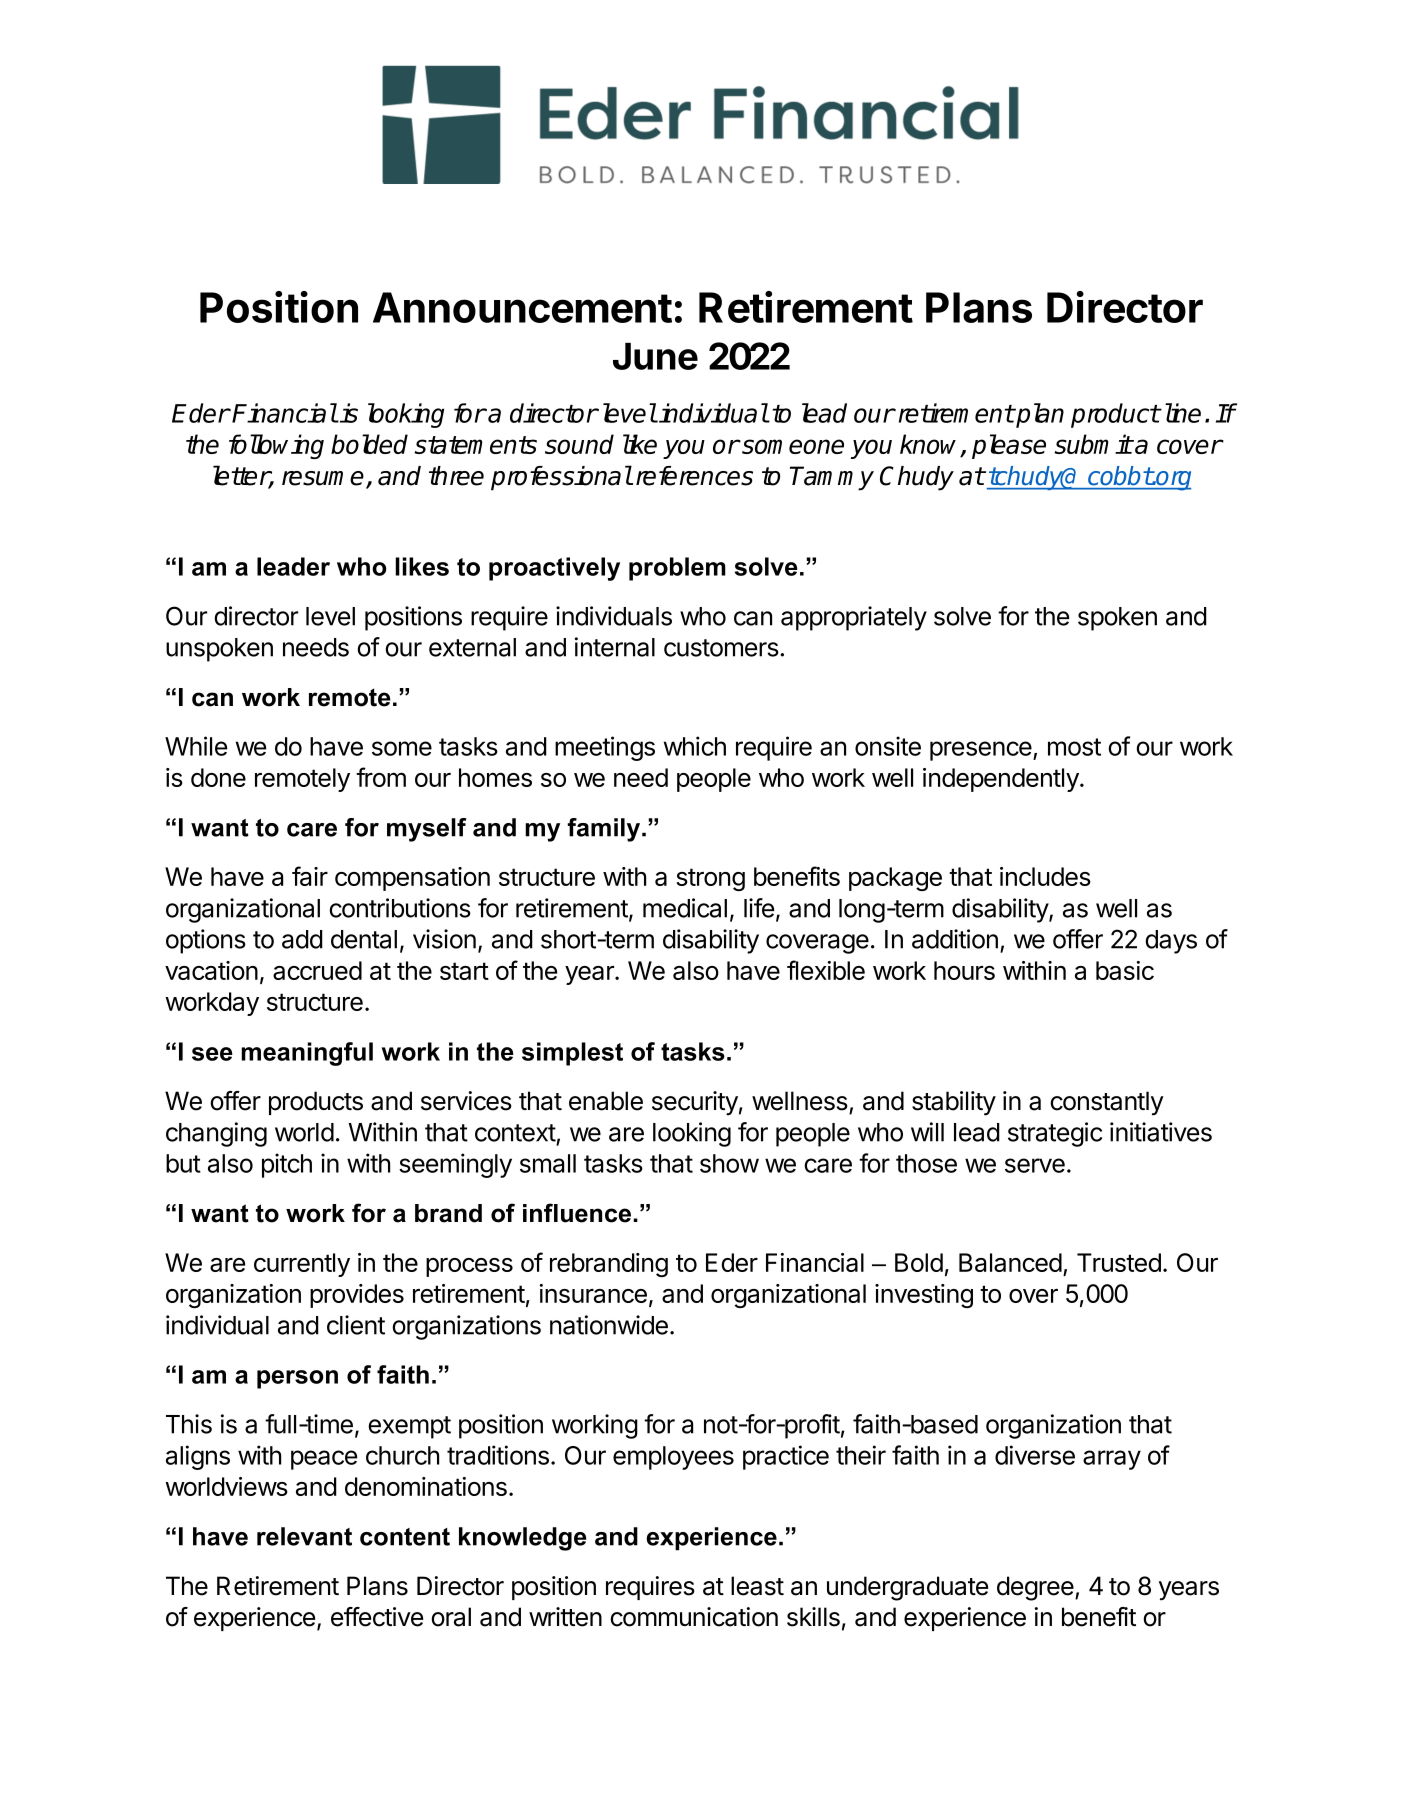 The image size is (1401, 1813). I want to click on June, so click(655, 356).
